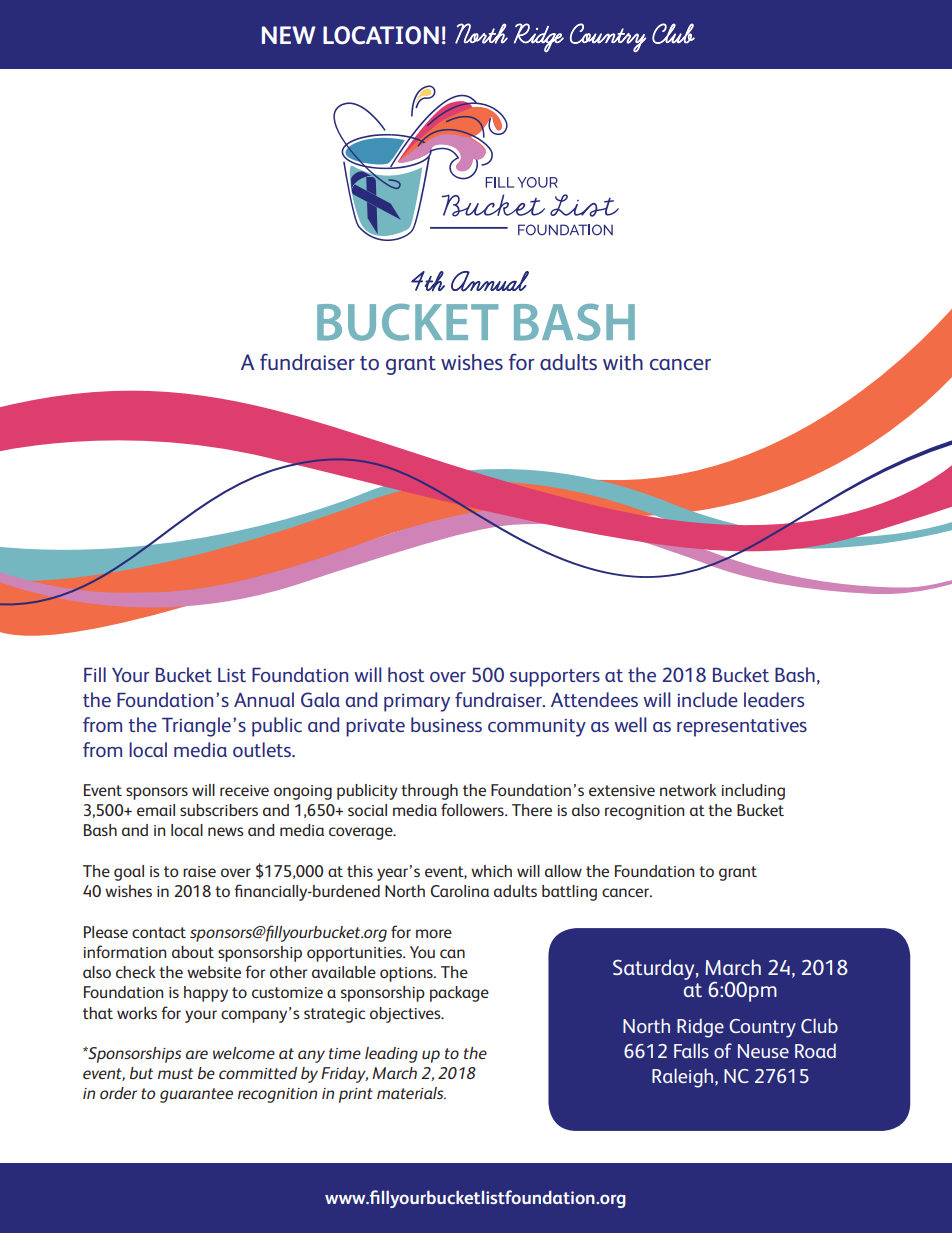  I want to click on materials, so click(411, 1093).
